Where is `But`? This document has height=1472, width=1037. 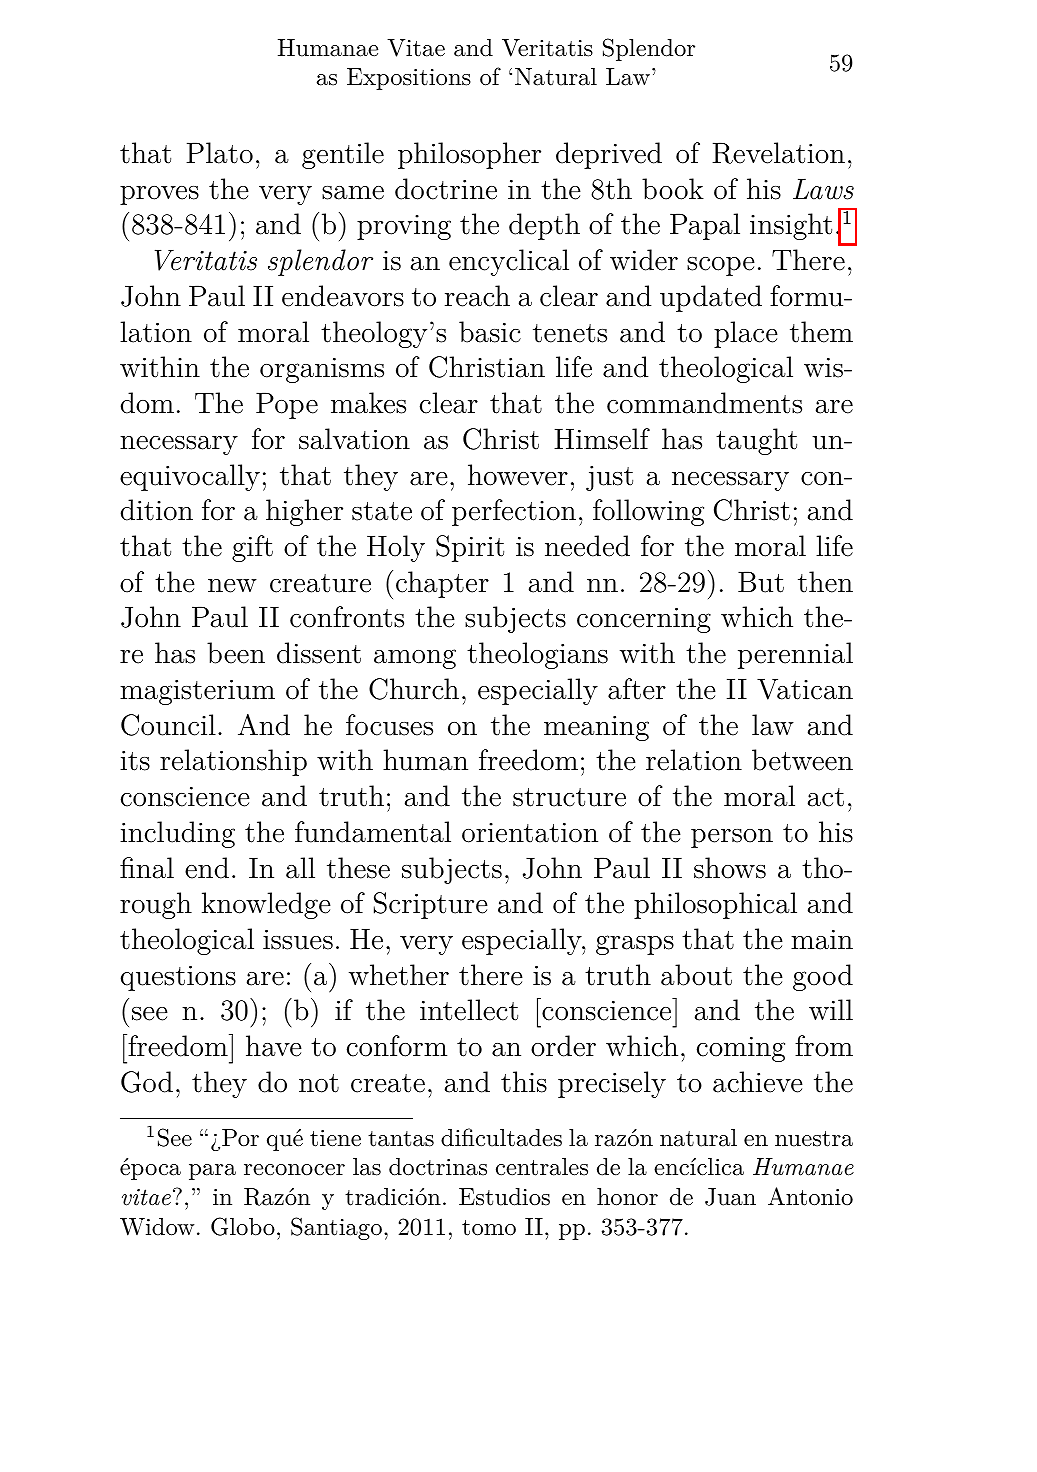 But is located at coordinates (761, 582).
